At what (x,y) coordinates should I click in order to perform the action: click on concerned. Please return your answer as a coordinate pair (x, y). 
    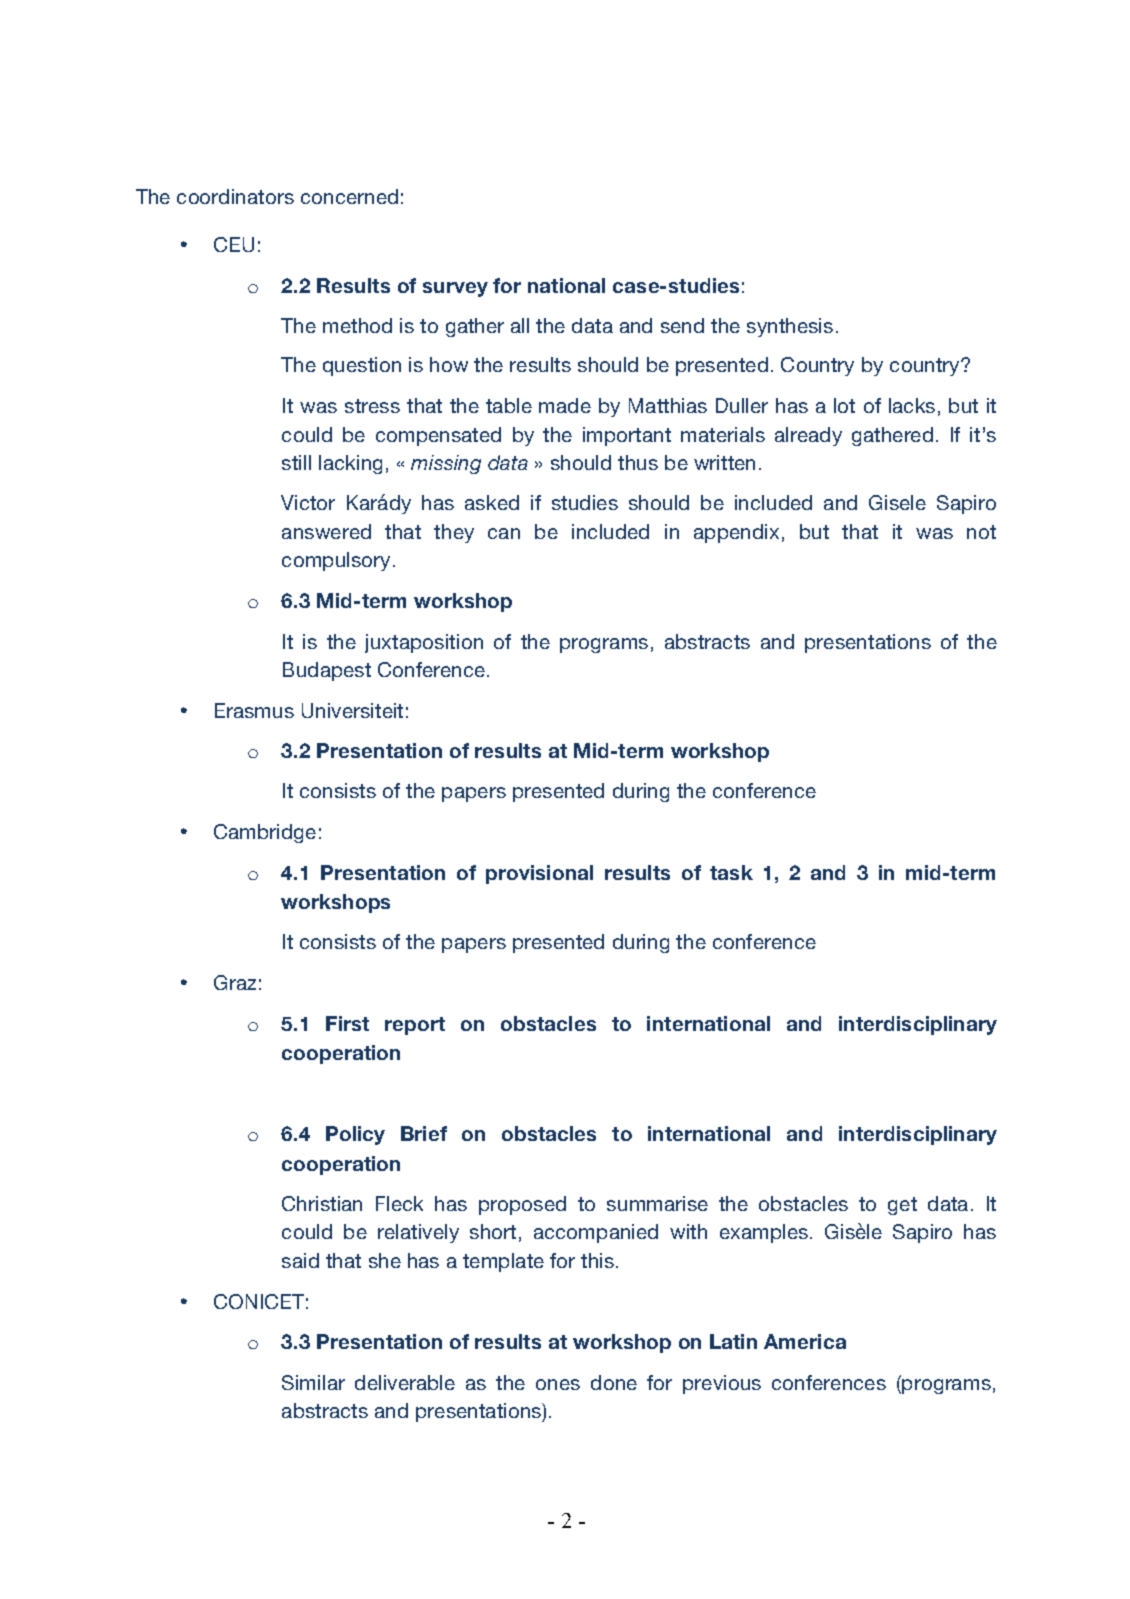
    Looking at the image, I should click on (349, 196).
